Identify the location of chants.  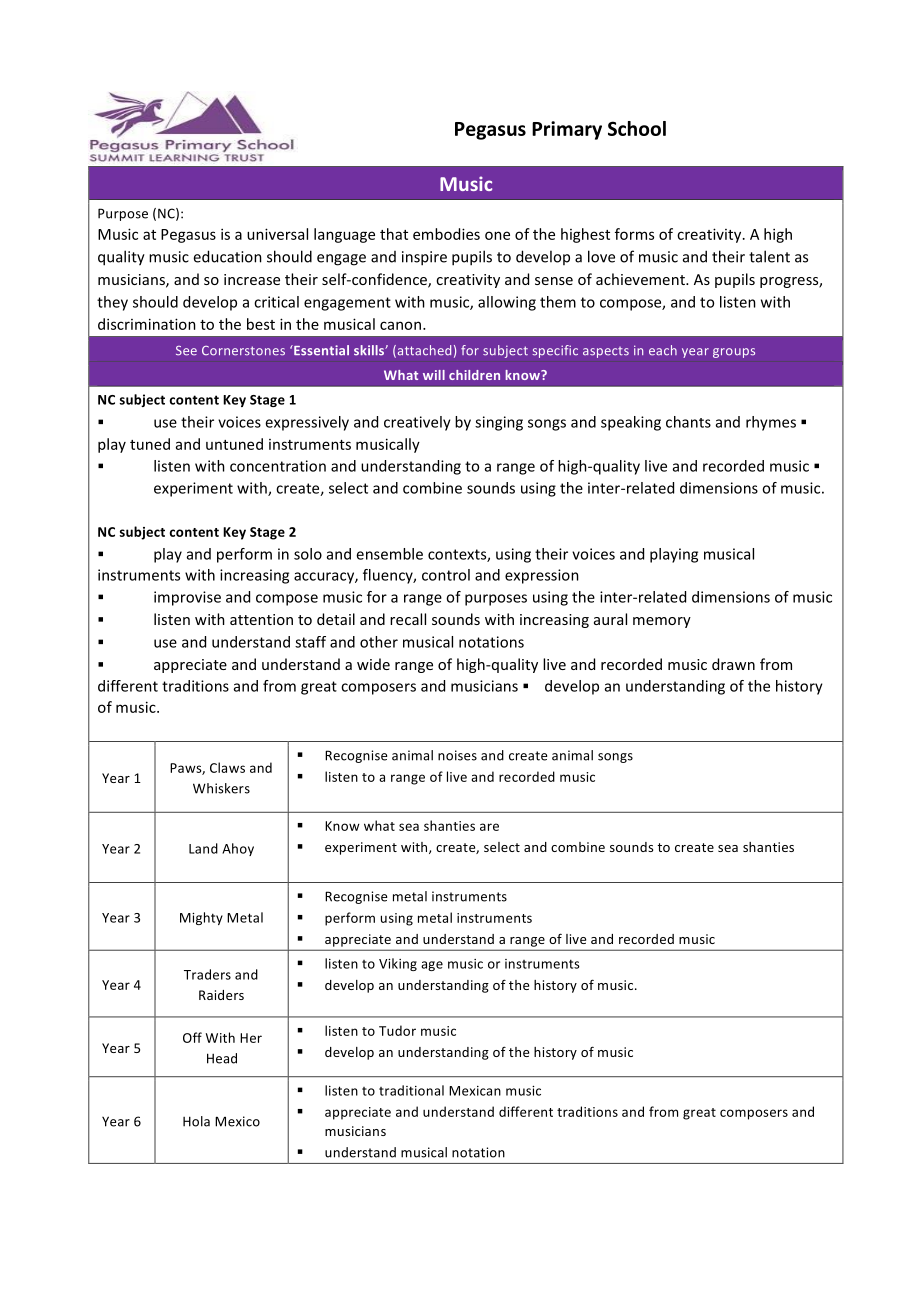
(688, 422).
